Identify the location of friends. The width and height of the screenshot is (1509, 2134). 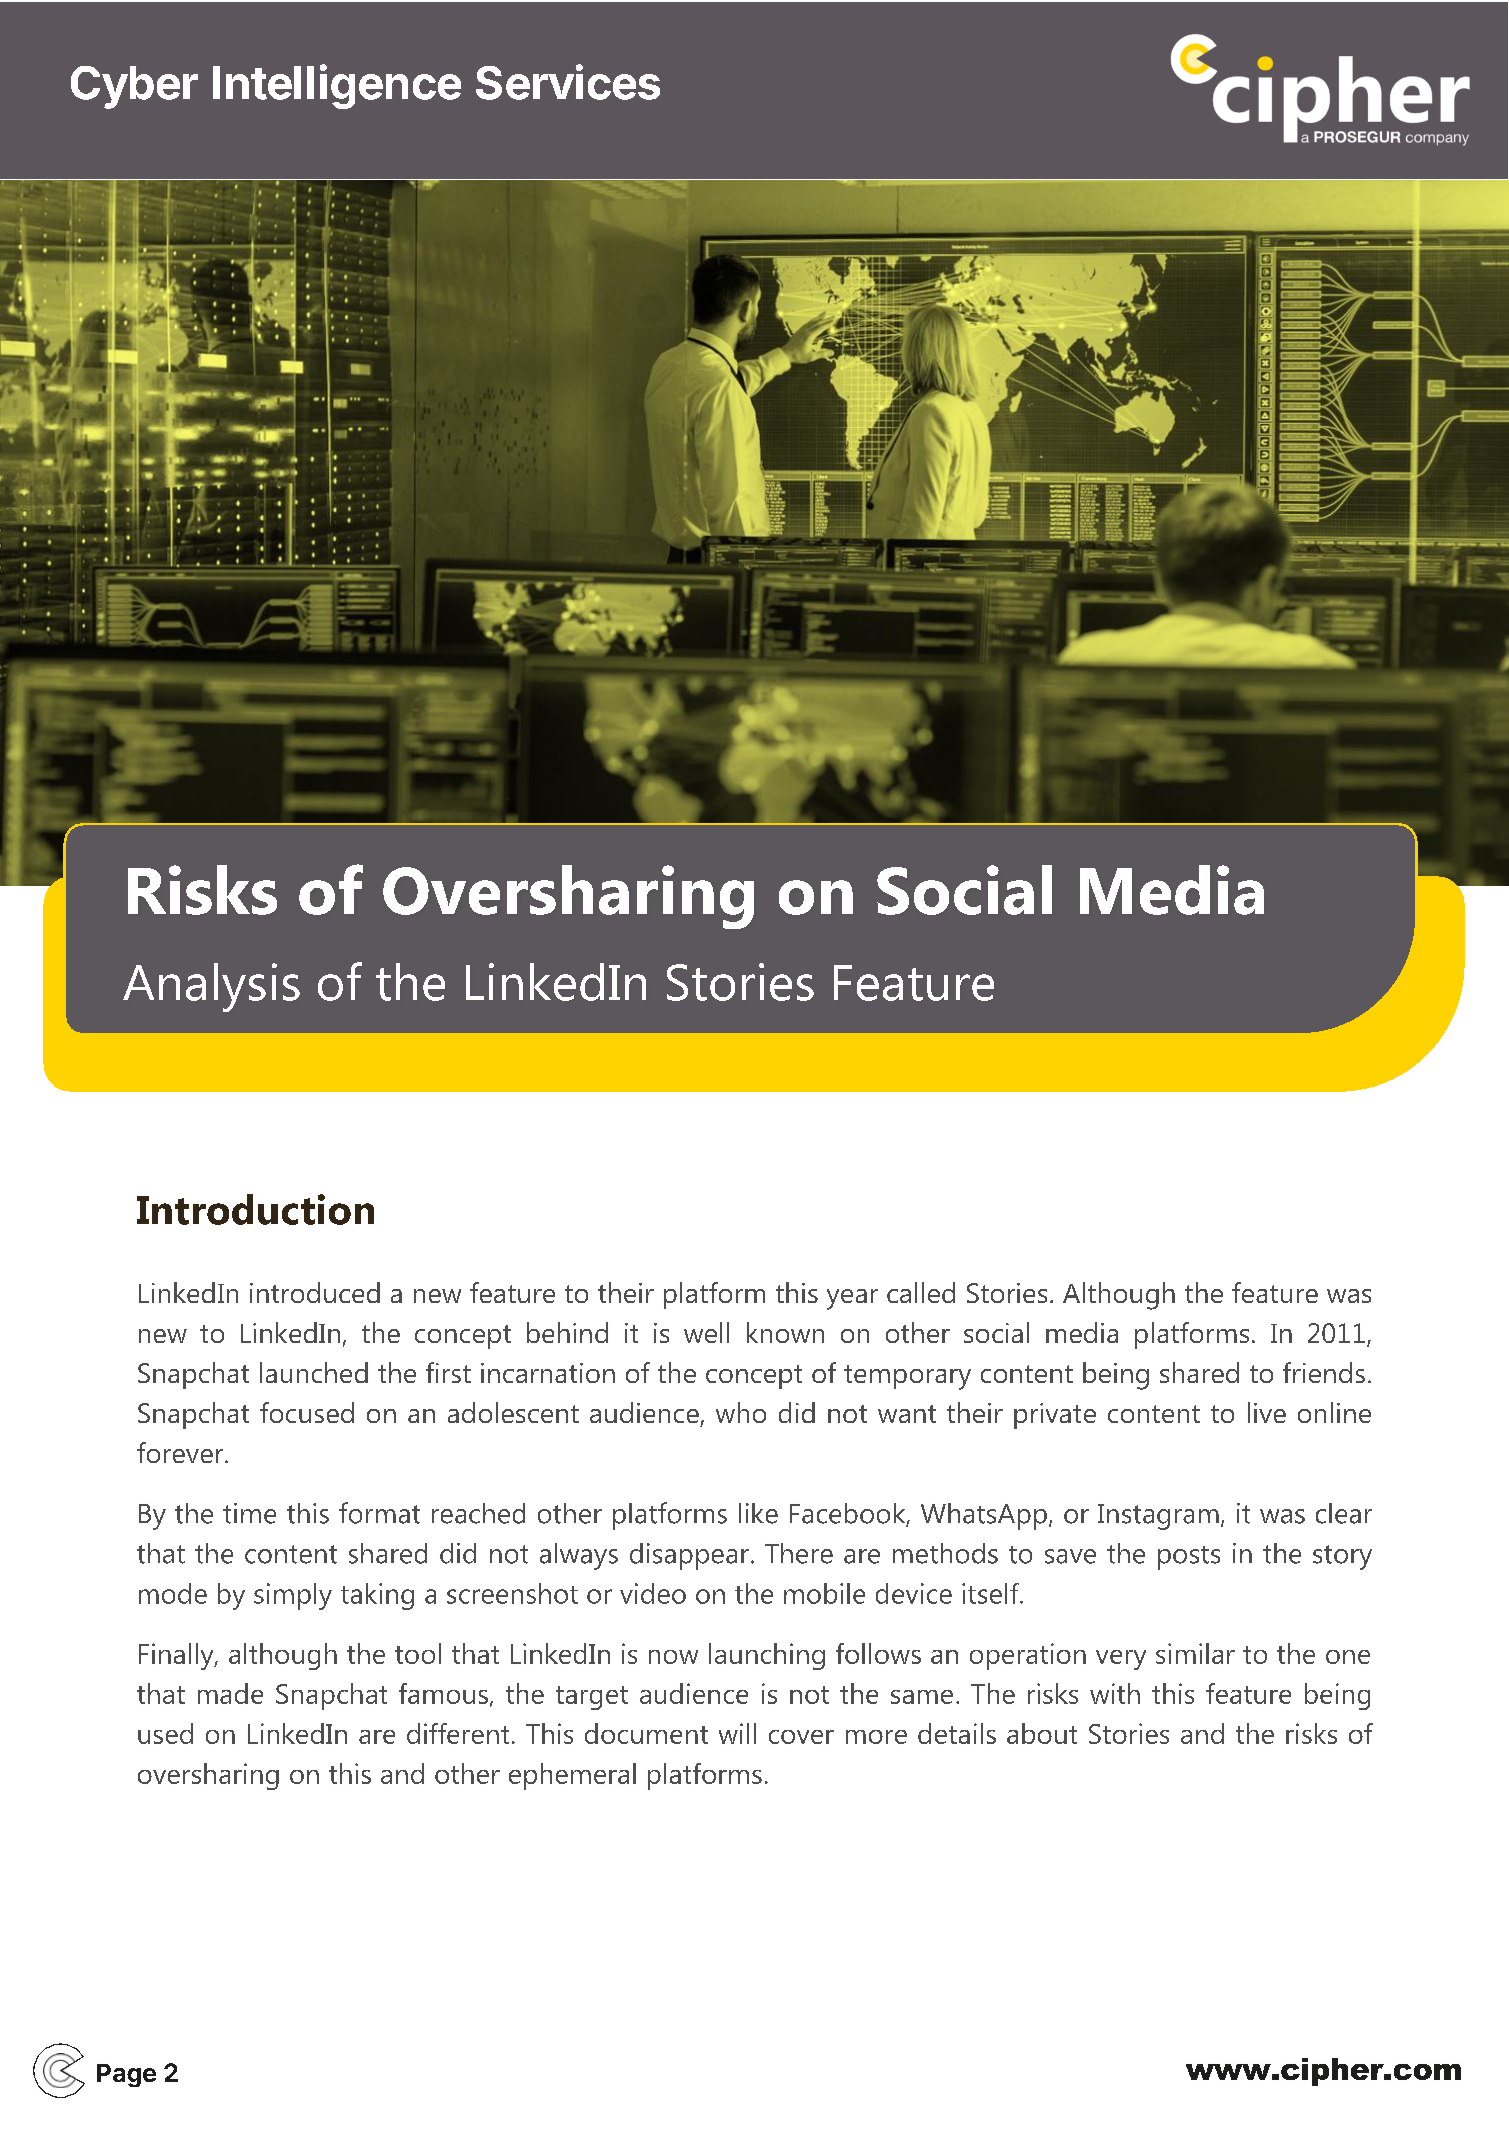
(1324, 1372).
